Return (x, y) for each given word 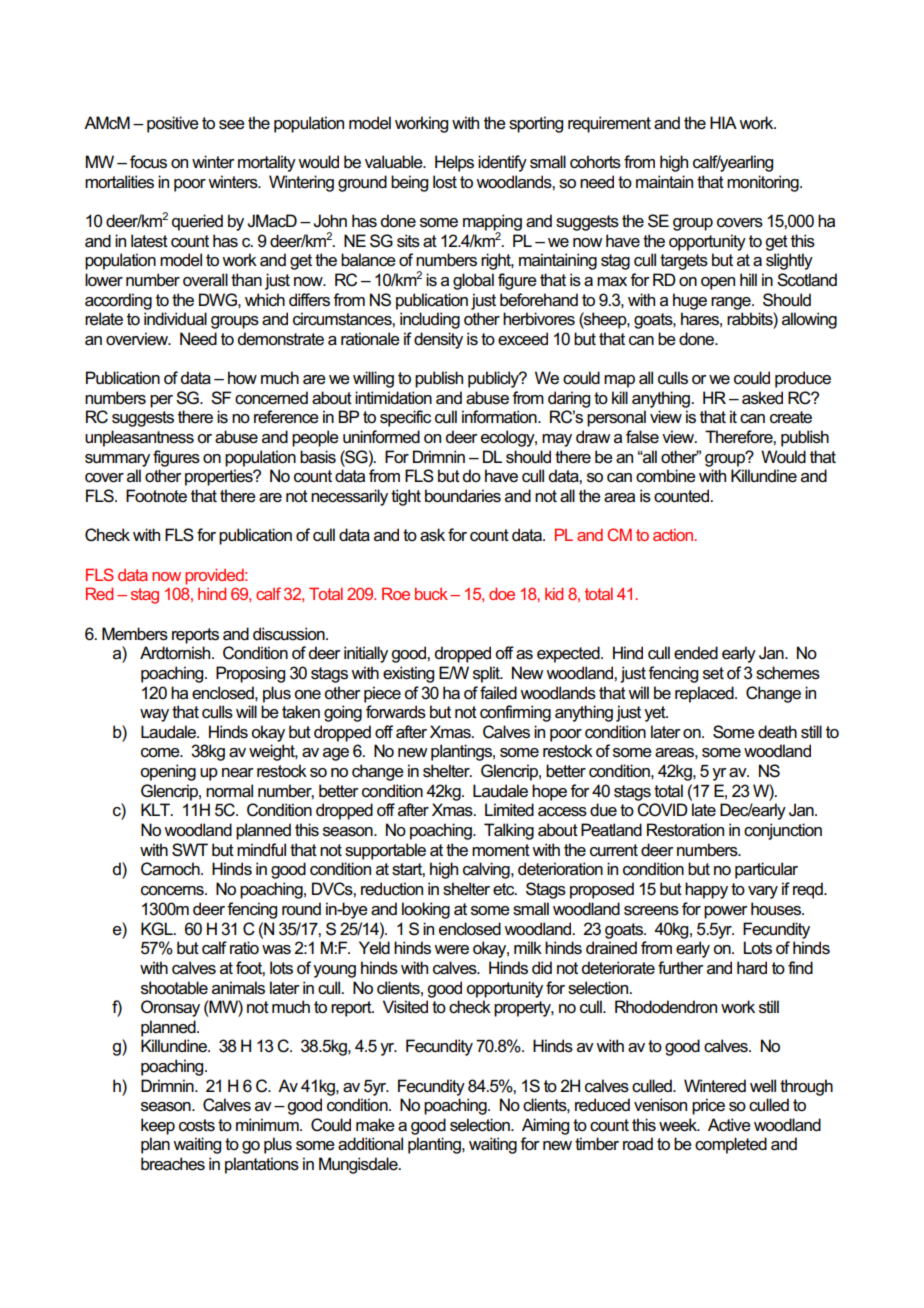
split (487, 674)
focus (148, 162)
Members (135, 634)
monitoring (764, 183)
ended (696, 653)
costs (197, 1125)
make (375, 1125)
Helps (454, 163)
